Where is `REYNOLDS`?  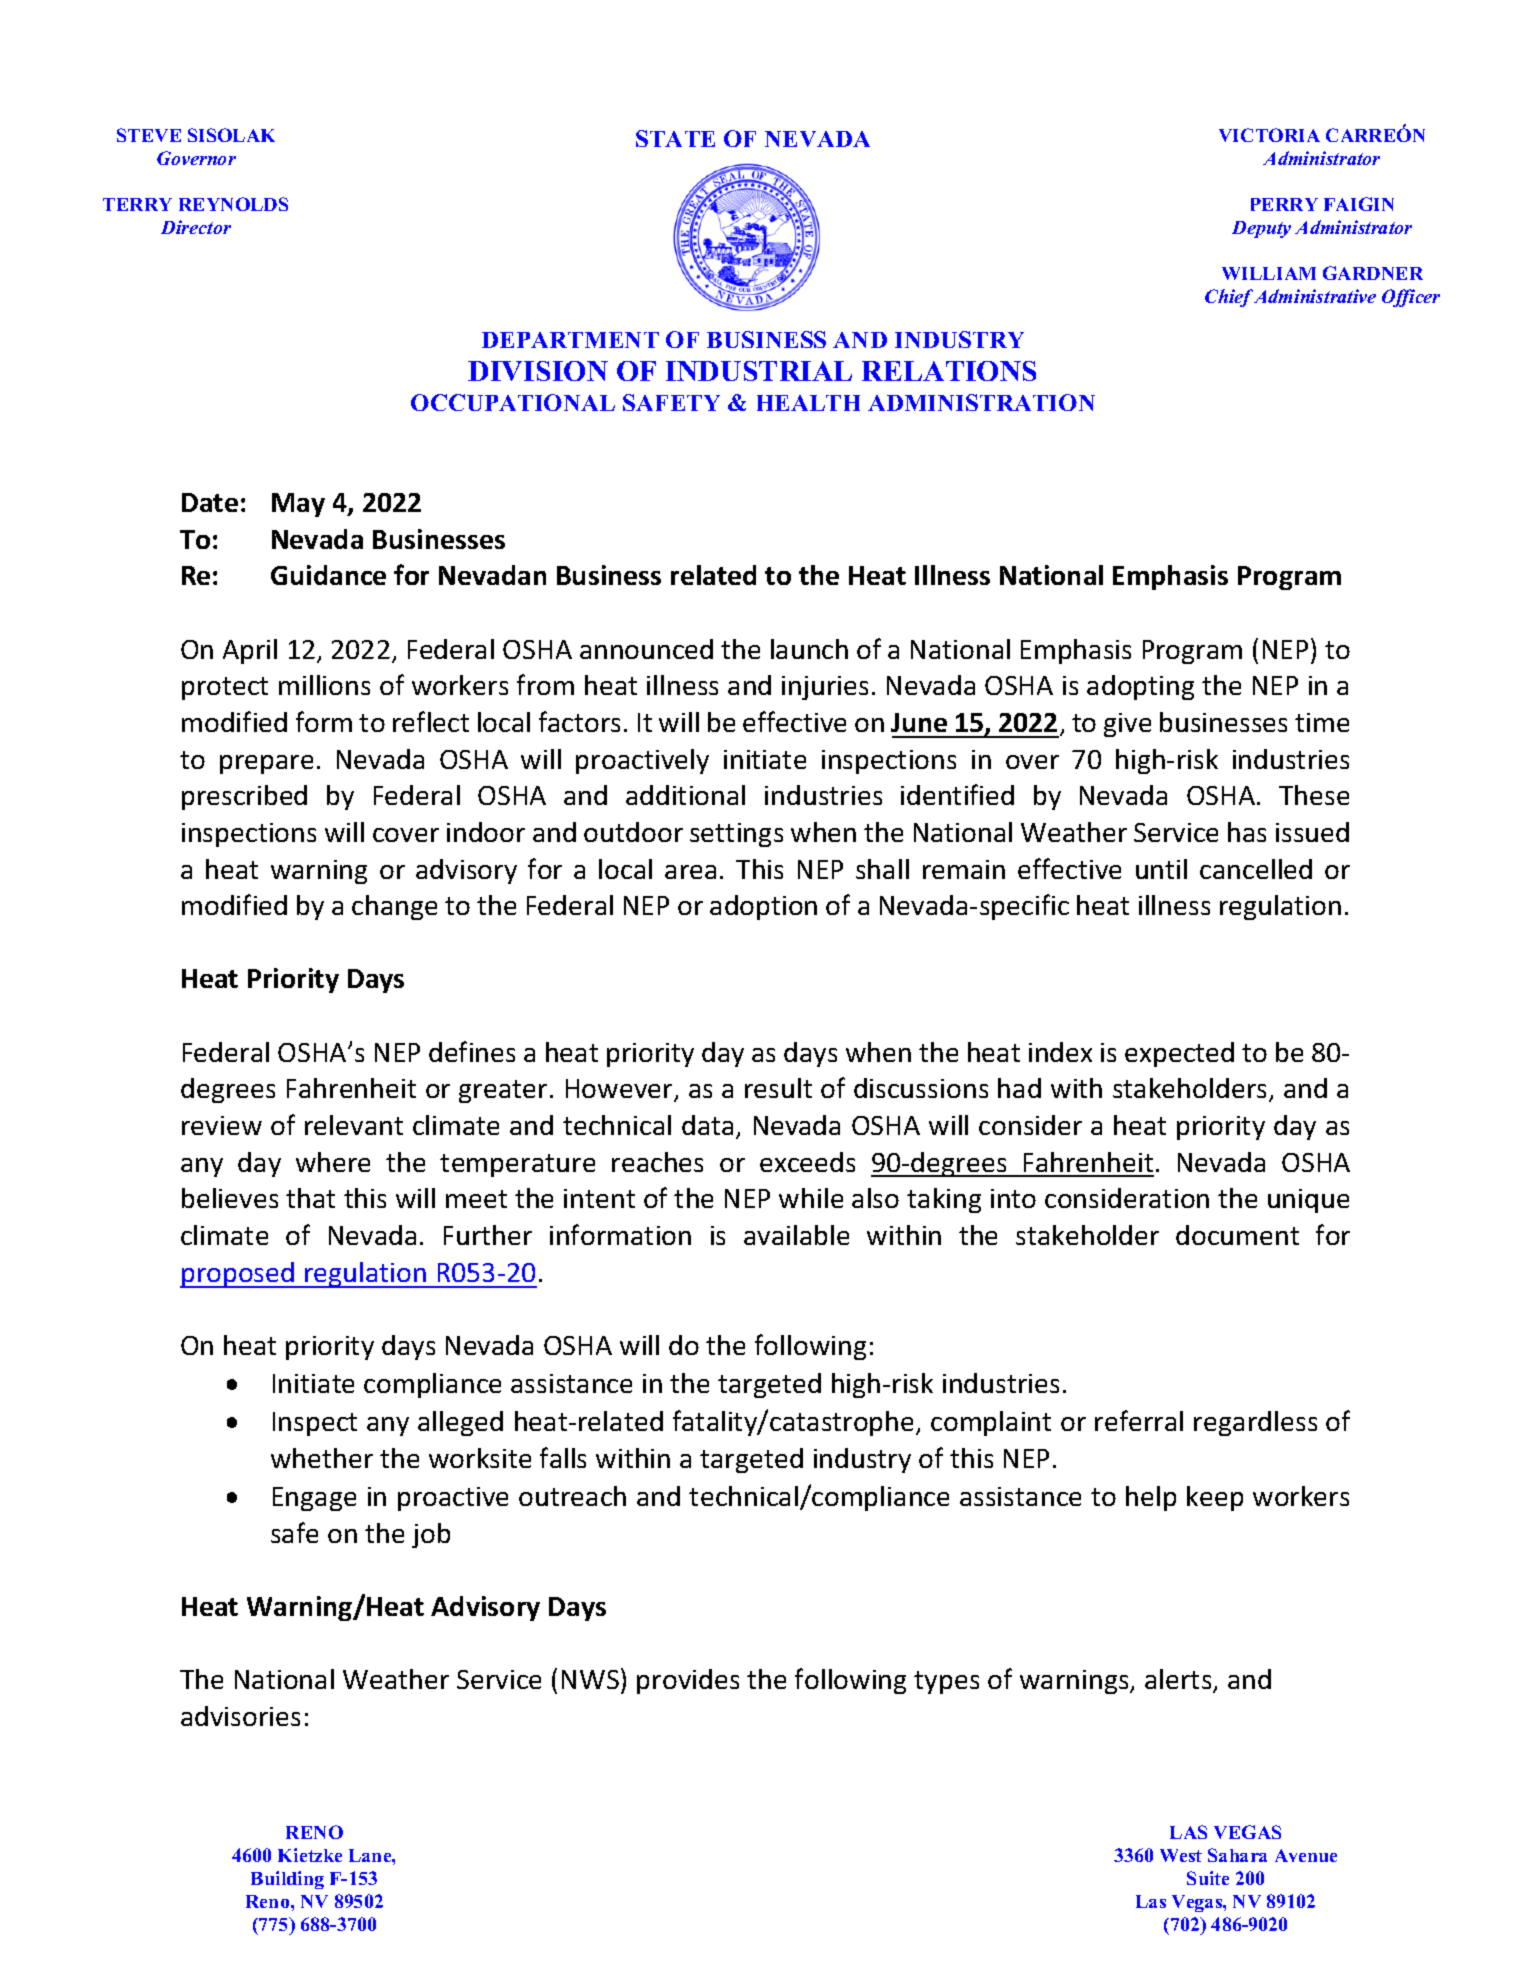
REYNOLDS is located at coordinates (233, 204).
